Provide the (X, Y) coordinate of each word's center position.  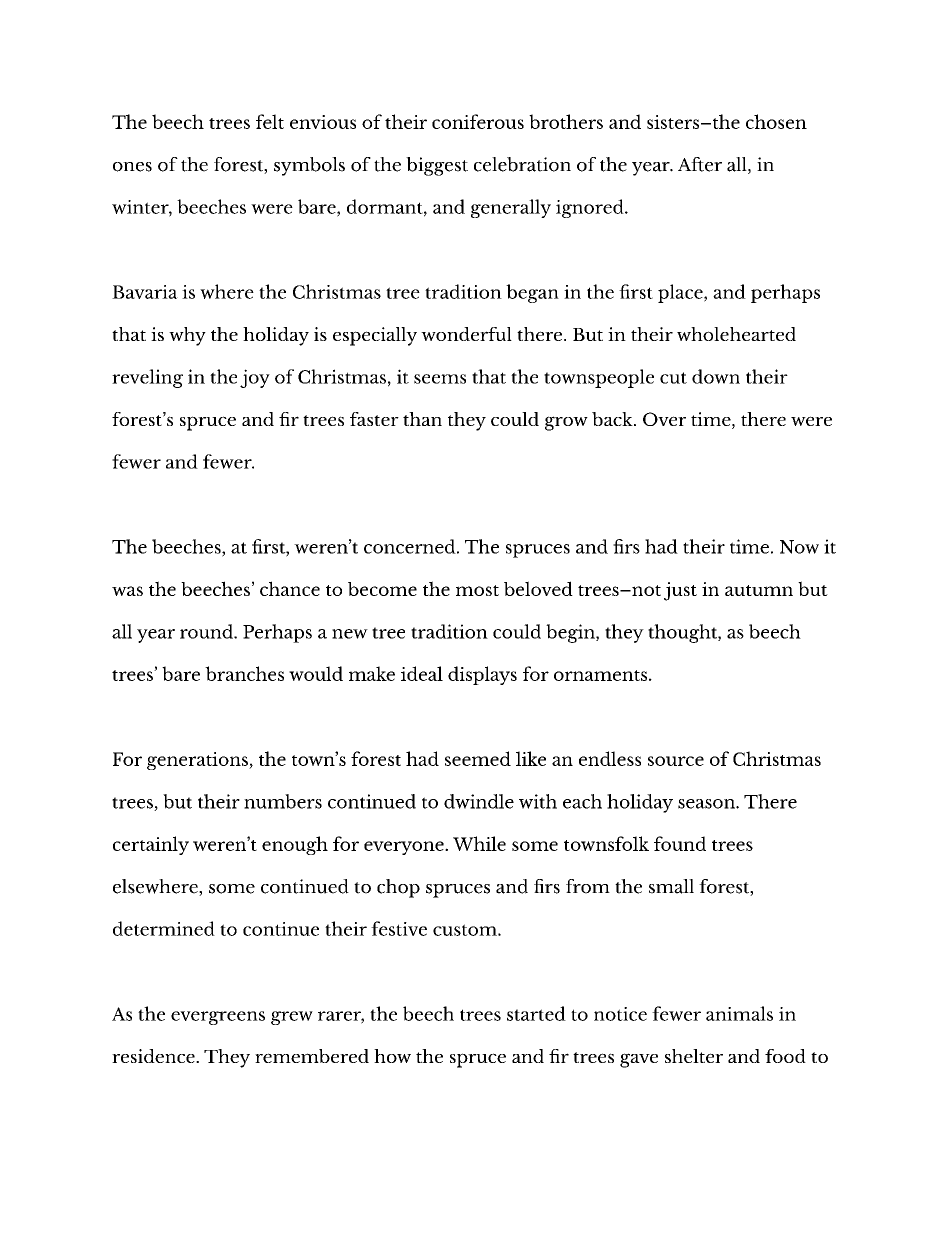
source (676, 761)
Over (664, 419)
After (700, 164)
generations (198, 761)
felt (270, 121)
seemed (478, 758)
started (536, 1013)
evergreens (218, 1018)
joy (255, 378)
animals (739, 1013)
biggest (437, 166)
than (422, 419)
